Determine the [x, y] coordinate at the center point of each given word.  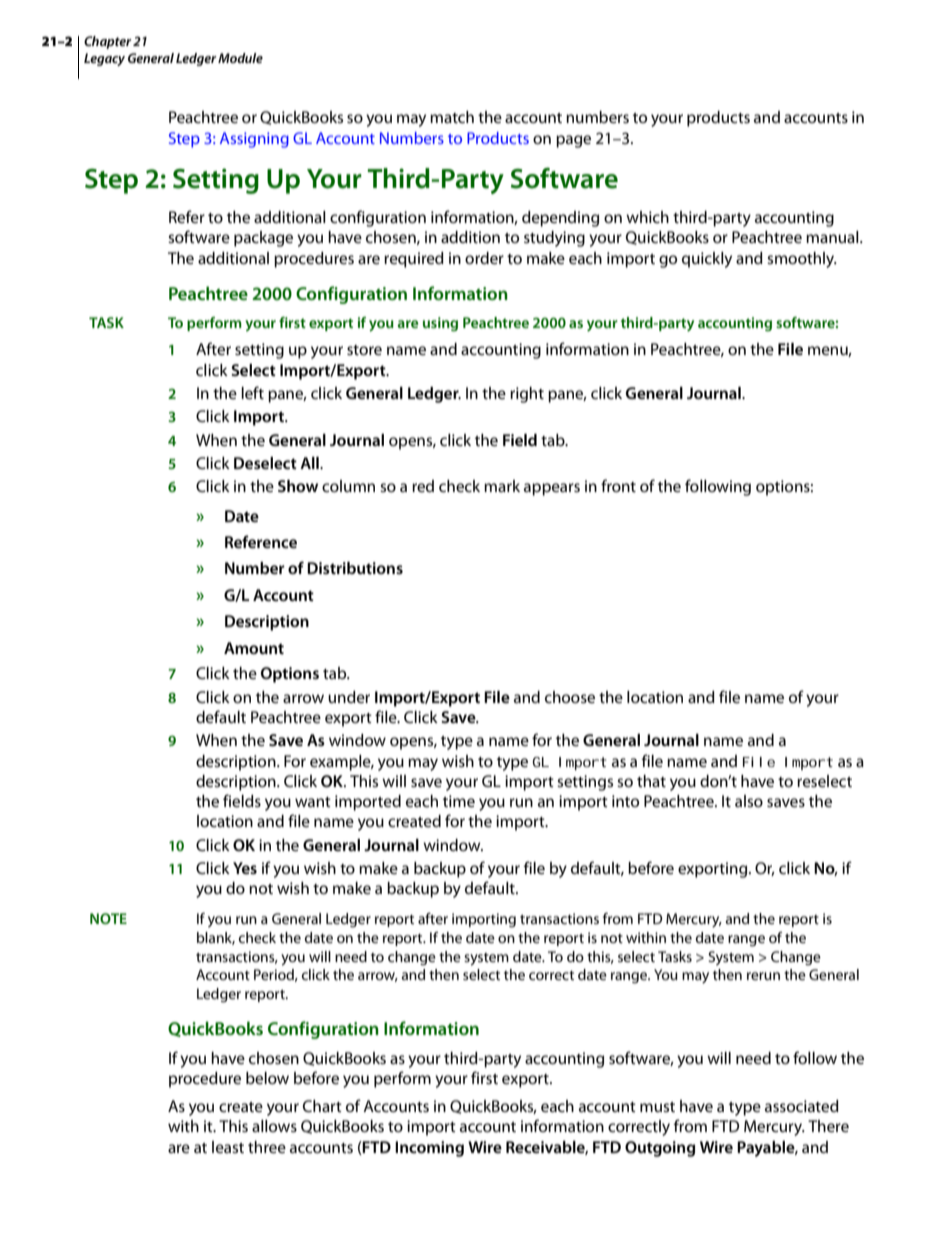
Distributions [355, 568]
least [228, 1147]
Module [240, 58]
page [573, 141]
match [452, 117]
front [618, 485]
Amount [254, 648]
